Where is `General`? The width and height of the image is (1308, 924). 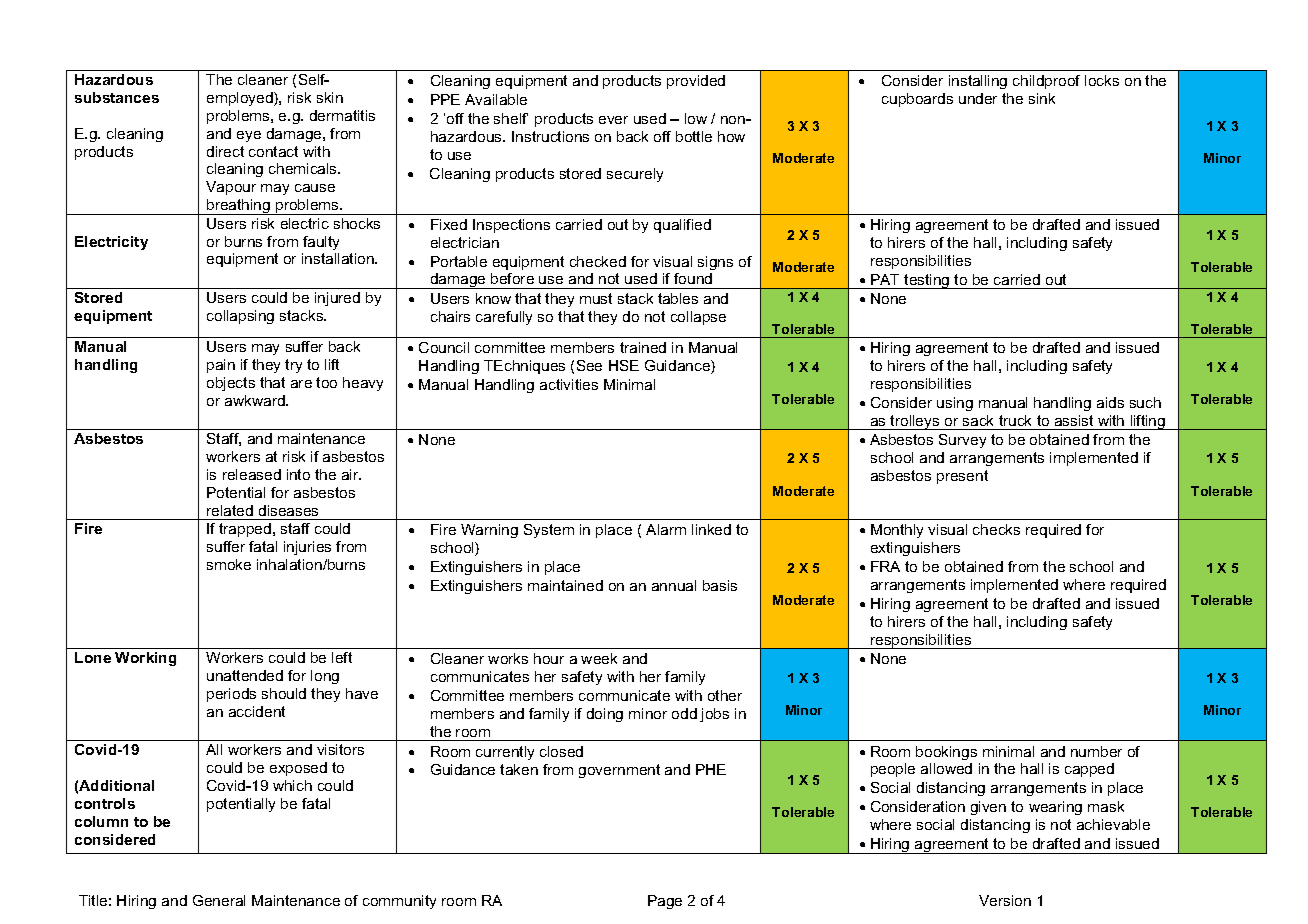
General is located at coordinates (219, 900).
